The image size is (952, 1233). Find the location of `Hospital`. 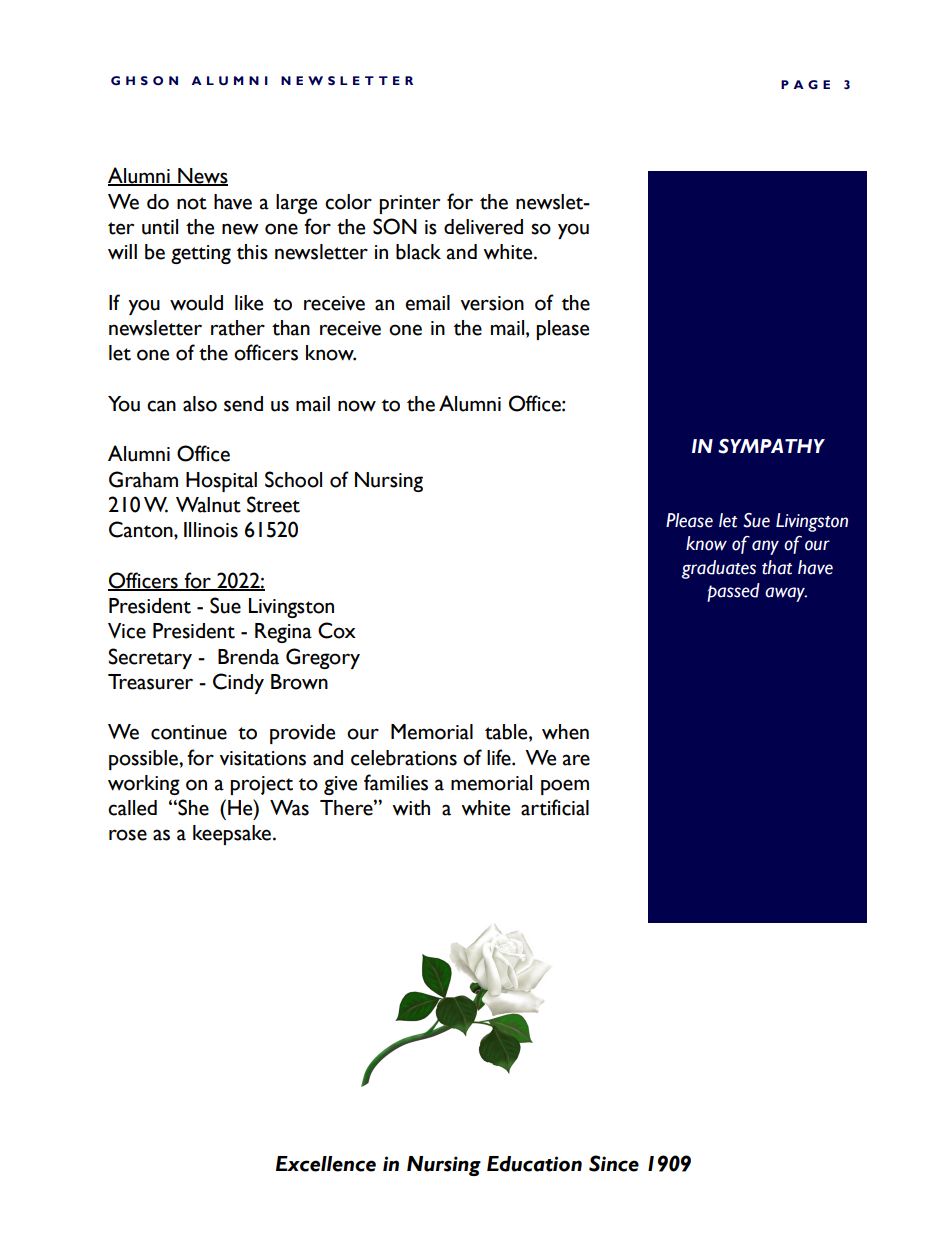

Hospital is located at coordinates (221, 482).
